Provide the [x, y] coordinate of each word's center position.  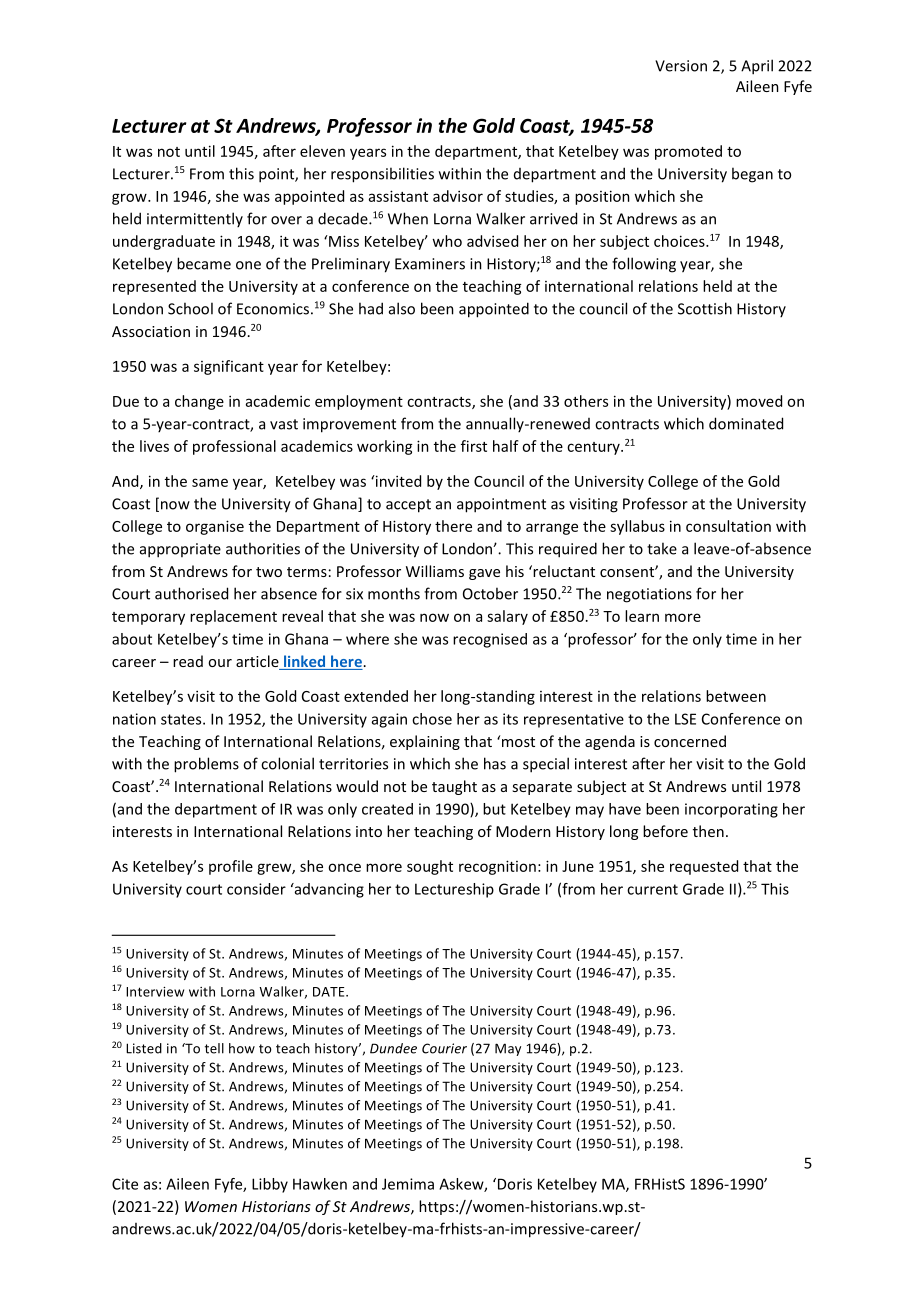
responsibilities [382, 175]
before [665, 831]
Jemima [408, 1184]
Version [681, 66]
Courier [444, 1048]
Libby [270, 1185]
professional [234, 447]
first [474, 446]
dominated [746, 423]
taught [454, 787]
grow [130, 199]
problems [206, 765]
